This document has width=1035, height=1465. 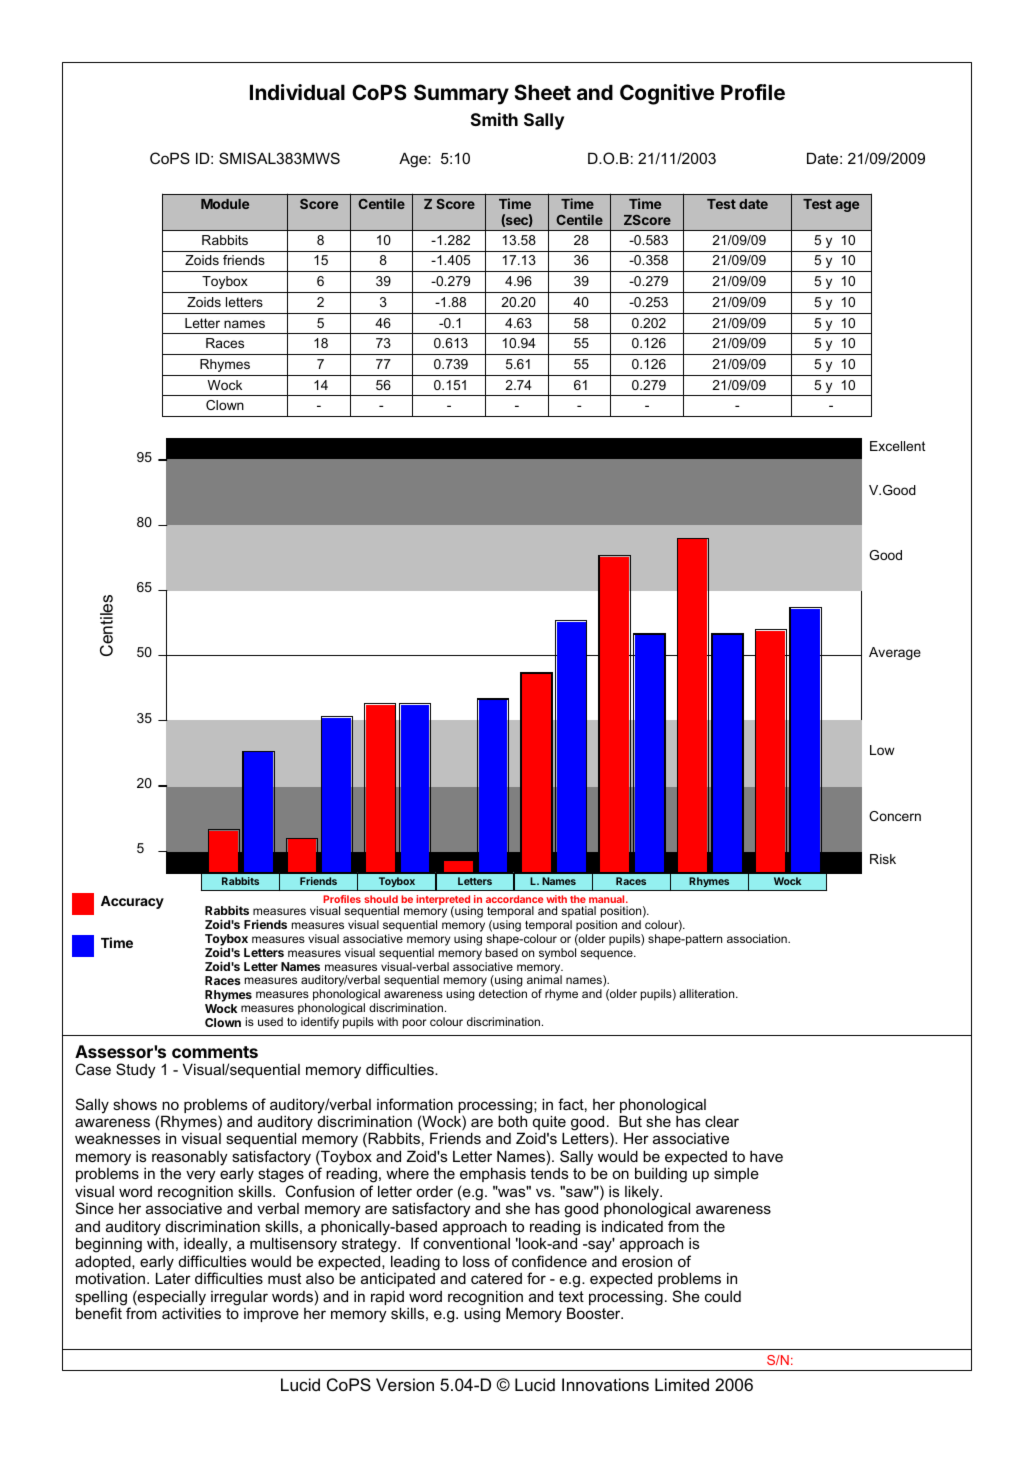 What do you see at coordinates (514, 899) in the document?
I see `accordance` at bounding box center [514, 899].
